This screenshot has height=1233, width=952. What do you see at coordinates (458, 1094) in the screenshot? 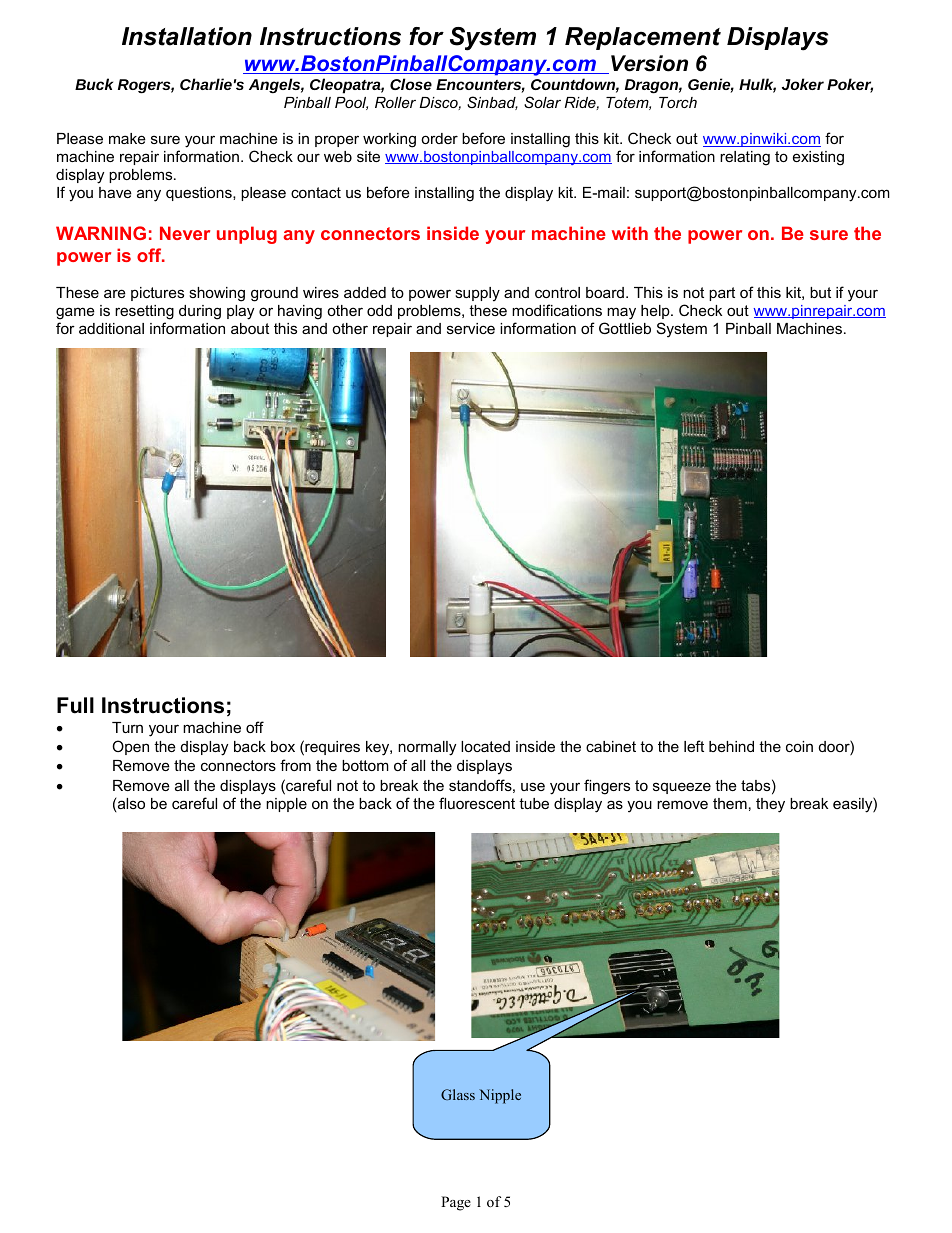
I see `Glass` at bounding box center [458, 1094].
